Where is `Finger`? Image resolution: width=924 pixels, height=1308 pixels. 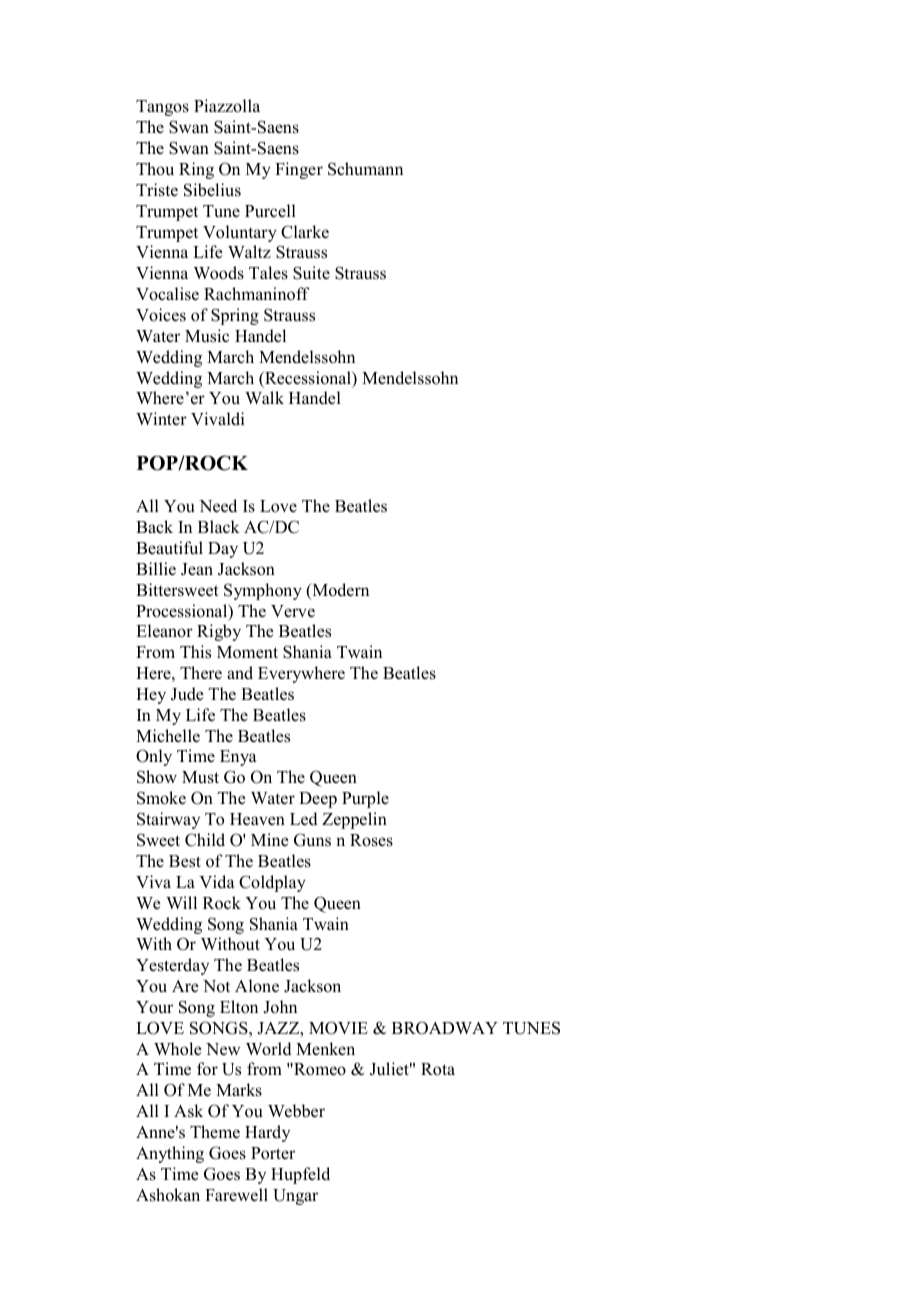
Finger is located at coordinates (299, 170).
